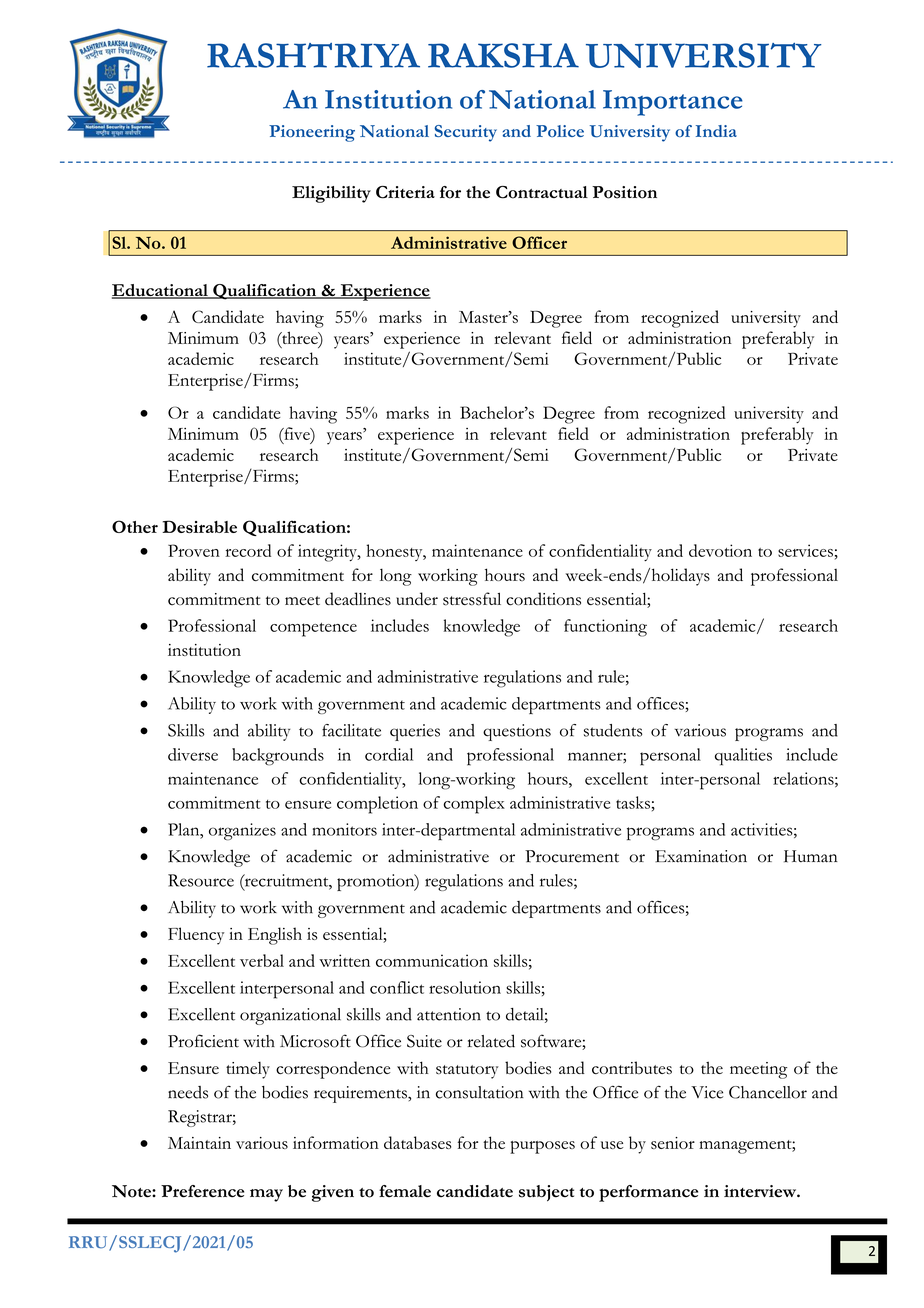 The width and height of the page is (924, 1308). Describe the element at coordinates (312, 133) in the page. I see `Pioneering` at that location.
